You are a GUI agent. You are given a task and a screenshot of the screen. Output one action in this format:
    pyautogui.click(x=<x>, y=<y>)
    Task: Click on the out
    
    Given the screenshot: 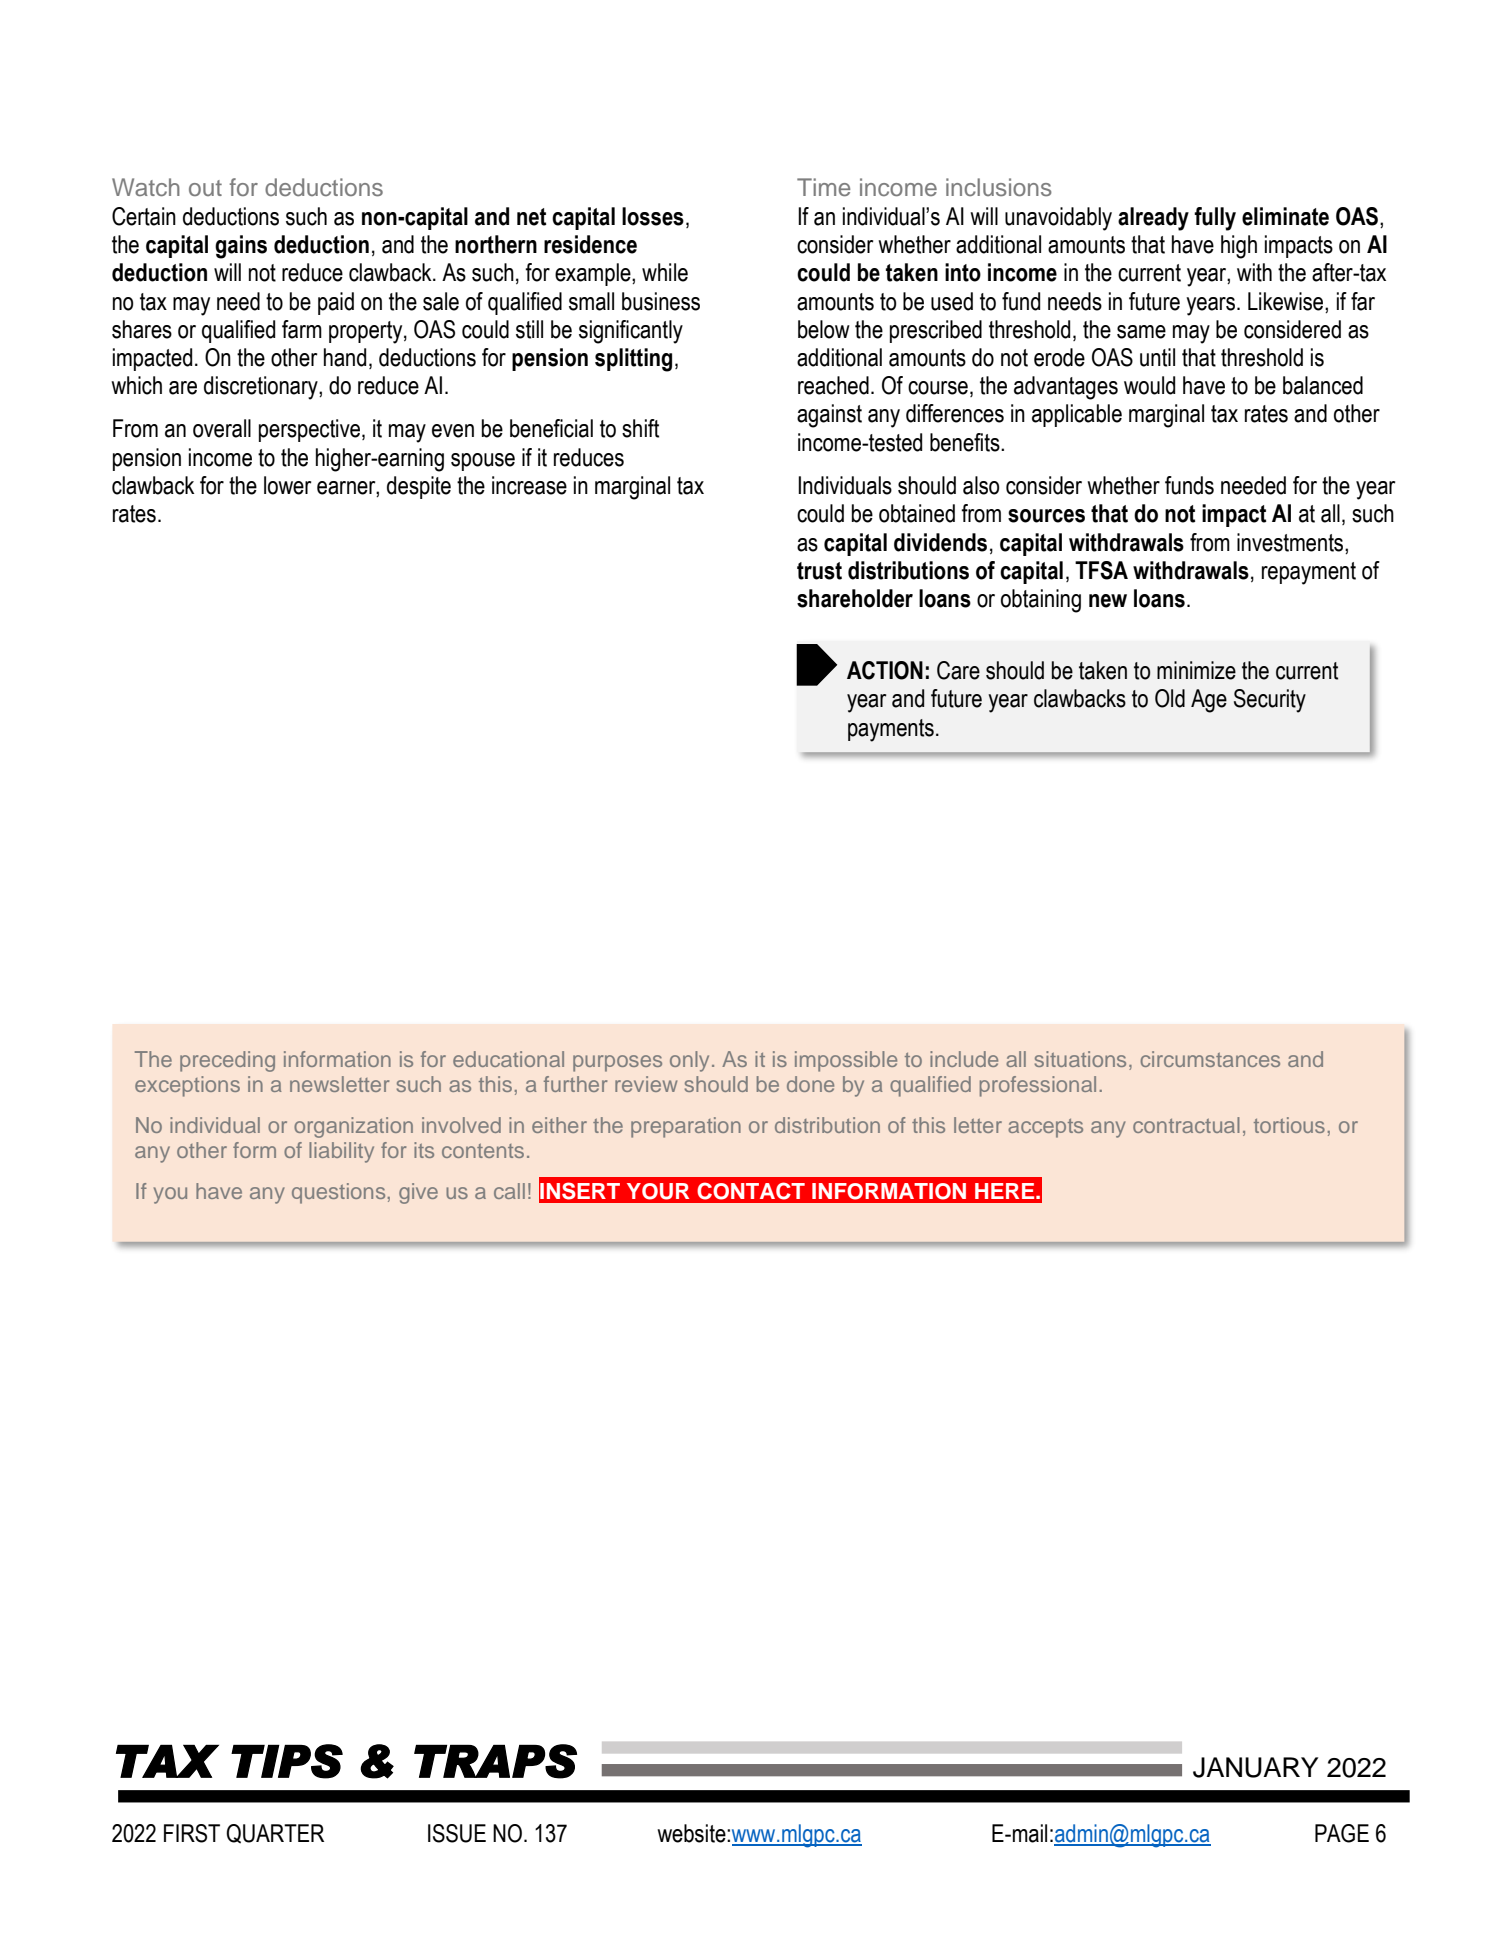 What is the action you would take?
    pyautogui.click(x=205, y=188)
